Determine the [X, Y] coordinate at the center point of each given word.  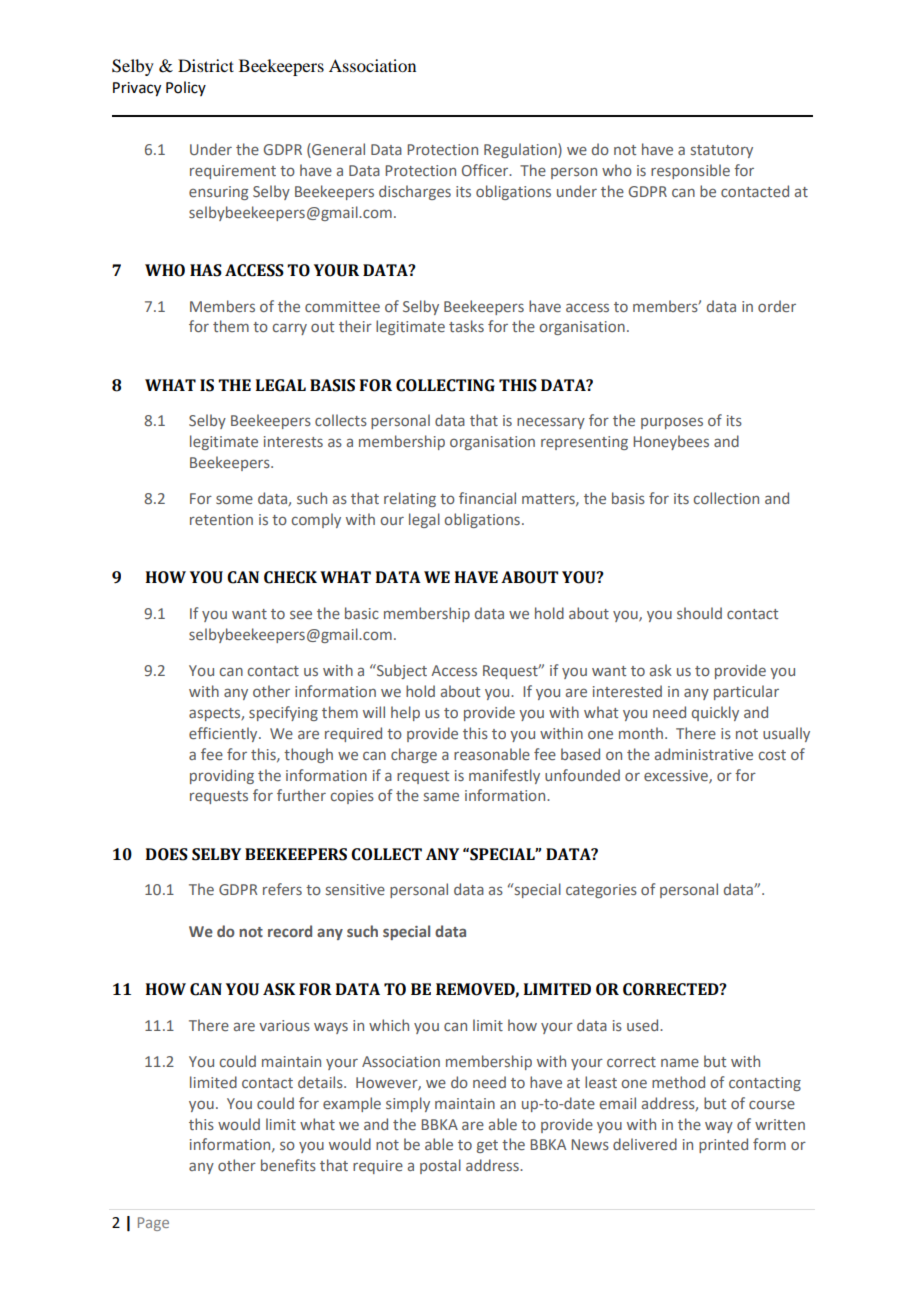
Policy [186, 88]
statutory [722, 151]
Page [153, 1224]
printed [723, 1145]
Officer [486, 170]
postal [440, 1166]
